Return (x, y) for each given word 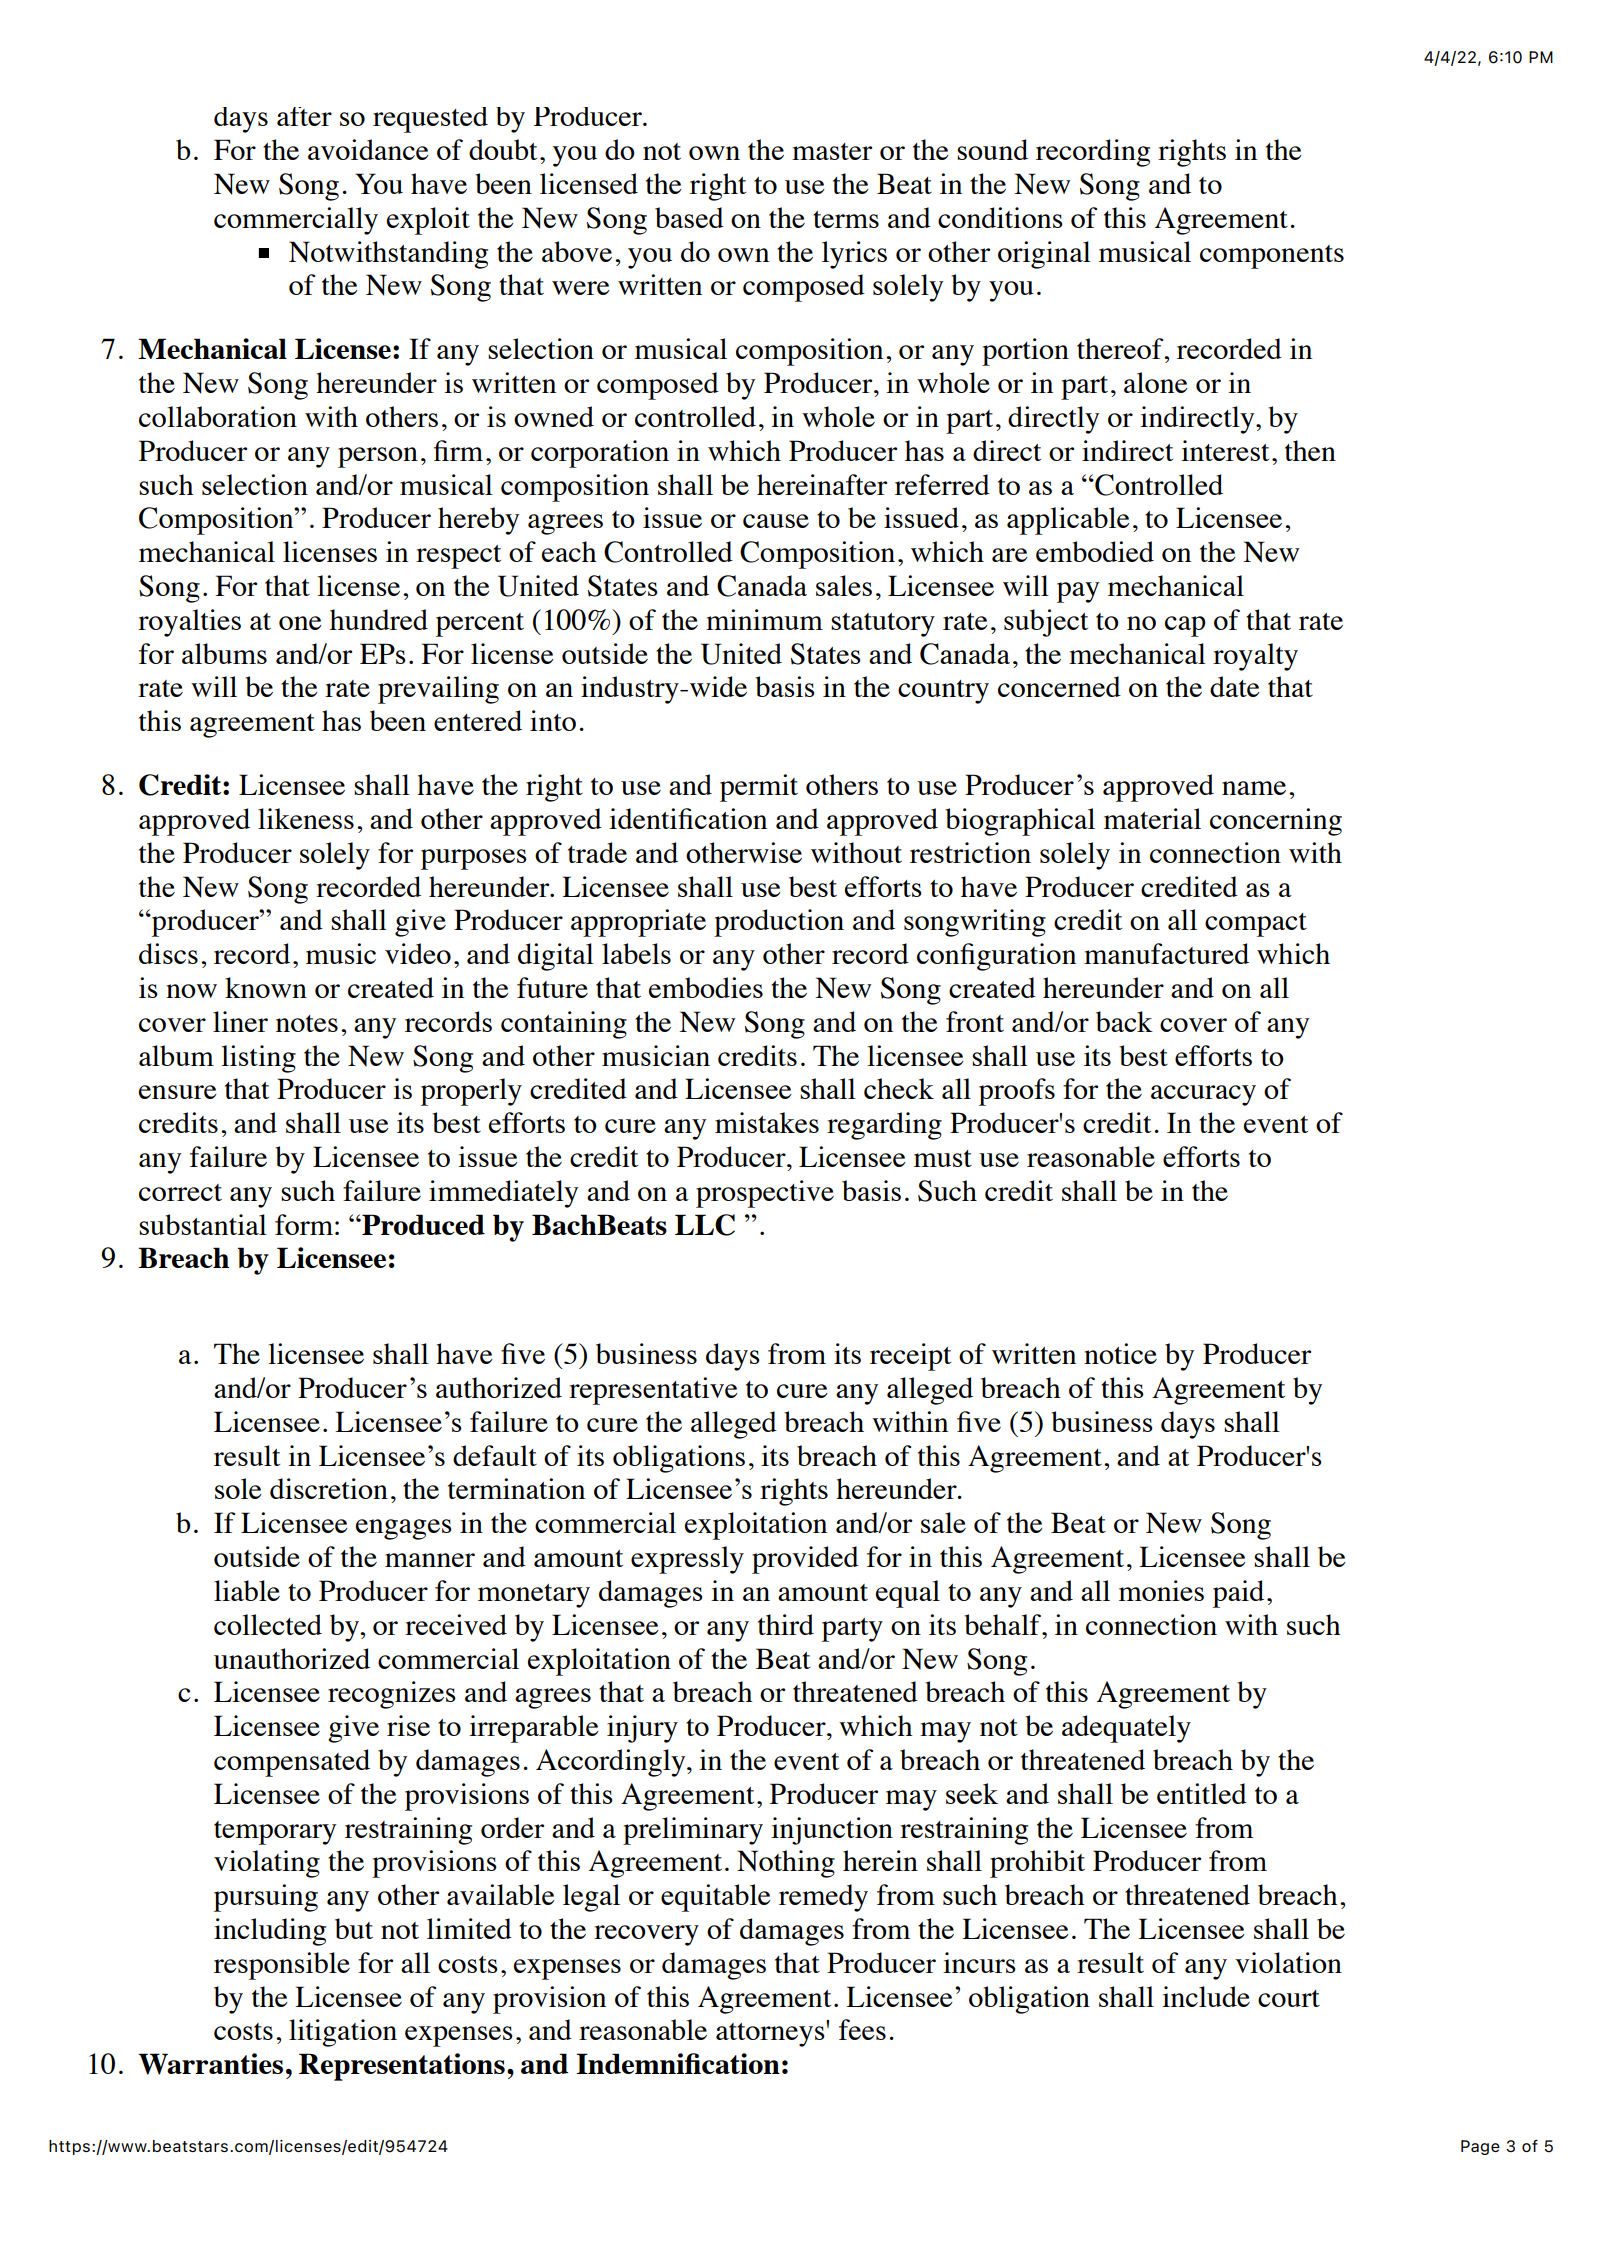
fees (862, 2029)
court (1289, 1998)
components (1272, 257)
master (832, 151)
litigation (343, 2033)
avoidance (368, 149)
